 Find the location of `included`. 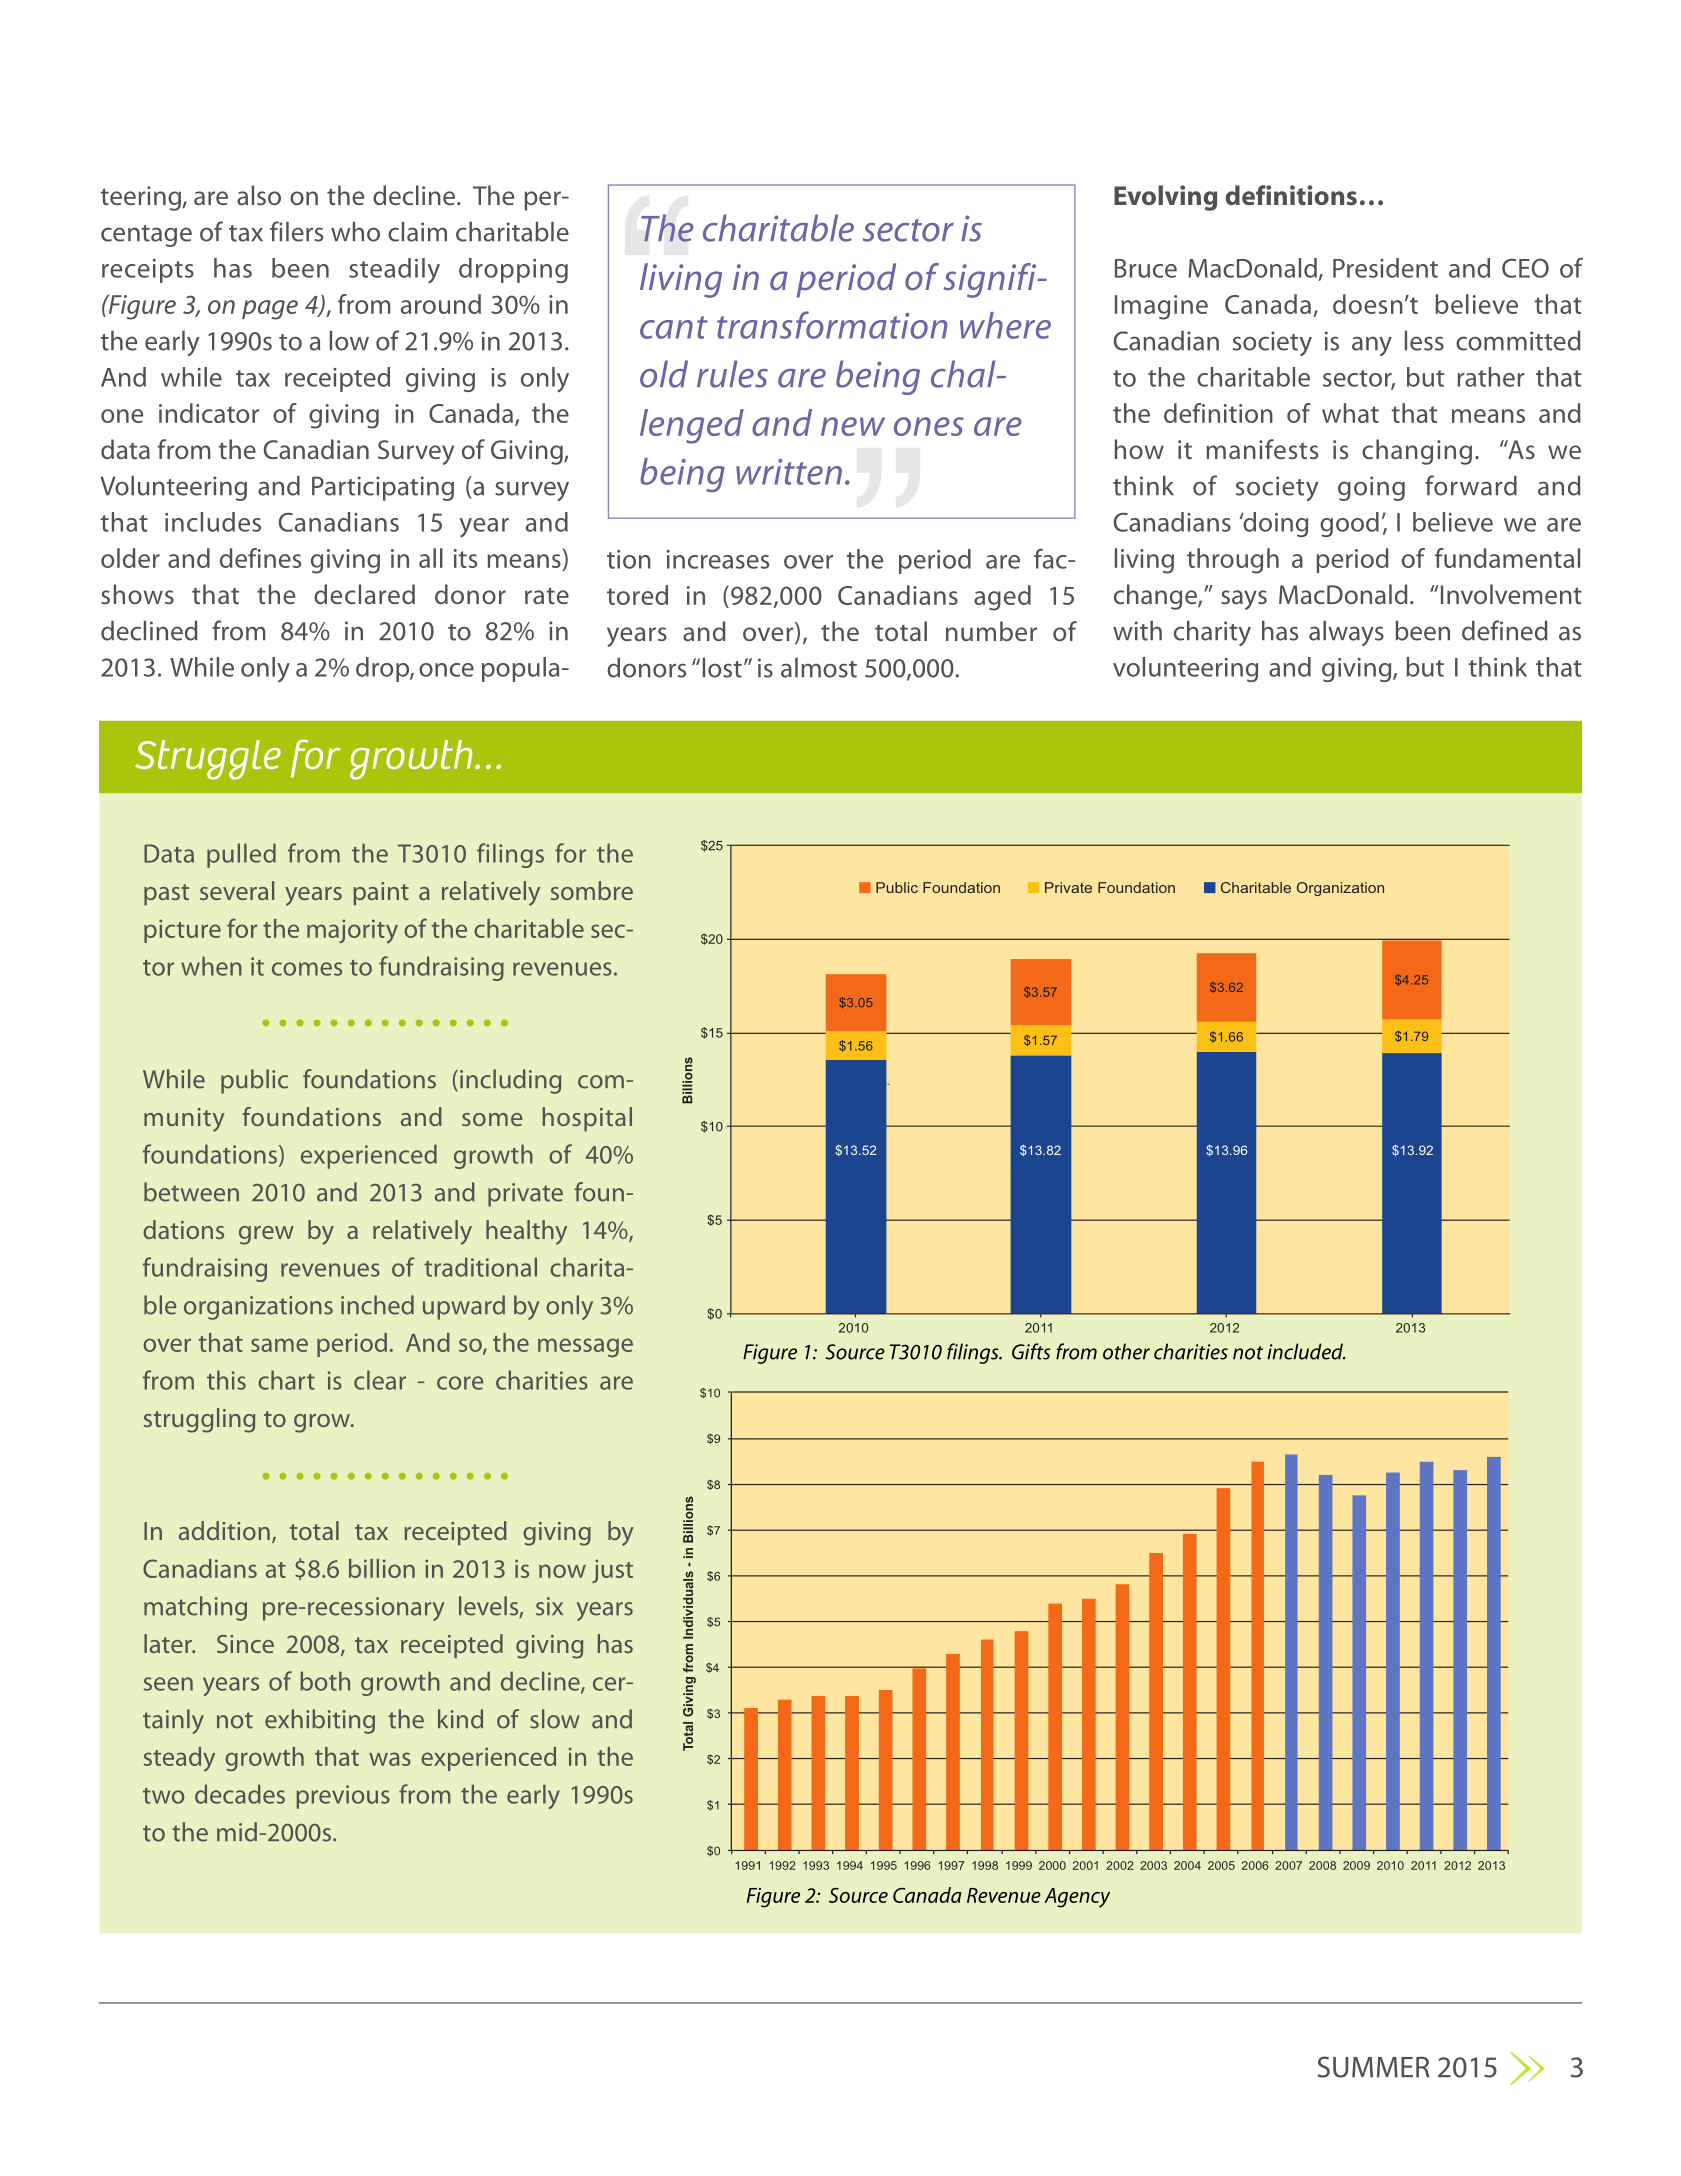

included is located at coordinates (1306, 1351).
